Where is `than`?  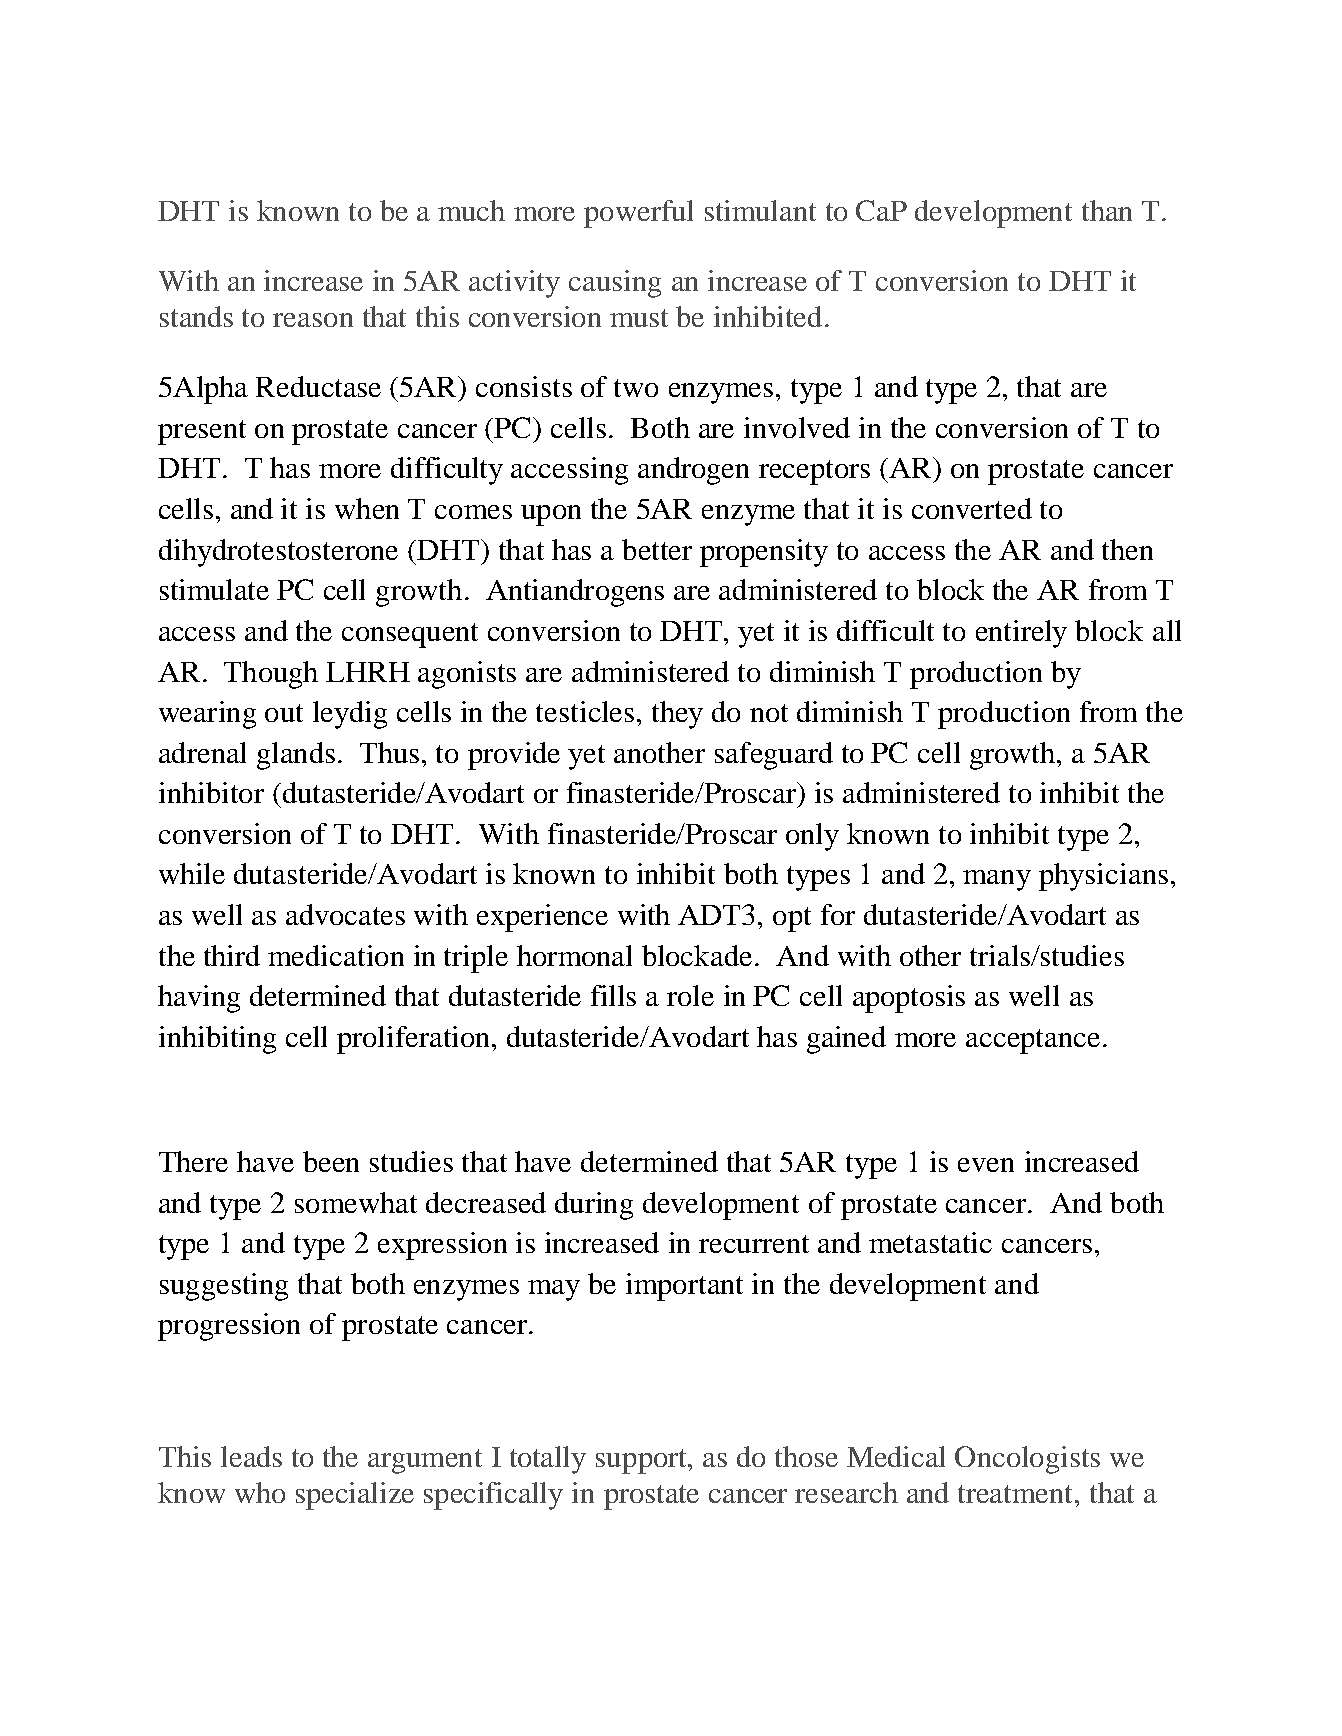 than is located at coordinates (1107, 210).
